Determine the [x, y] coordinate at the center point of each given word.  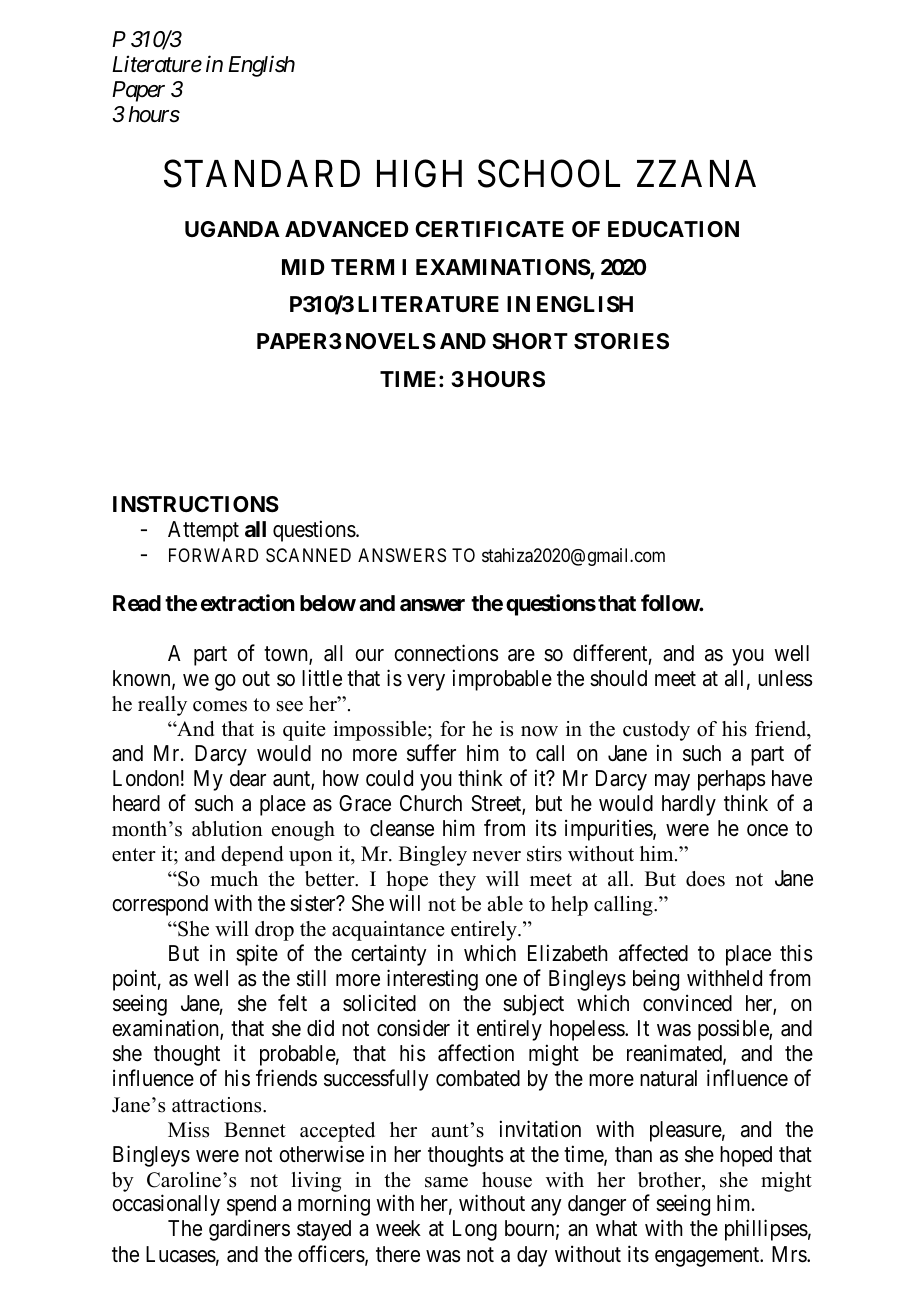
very [426, 682]
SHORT [530, 341]
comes [220, 706]
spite [257, 955]
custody [656, 731]
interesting [432, 980]
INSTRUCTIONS [196, 504]
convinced [687, 1003]
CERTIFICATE [489, 229]
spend [251, 1205]
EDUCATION [673, 229]
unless [785, 678]
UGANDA [232, 229]
